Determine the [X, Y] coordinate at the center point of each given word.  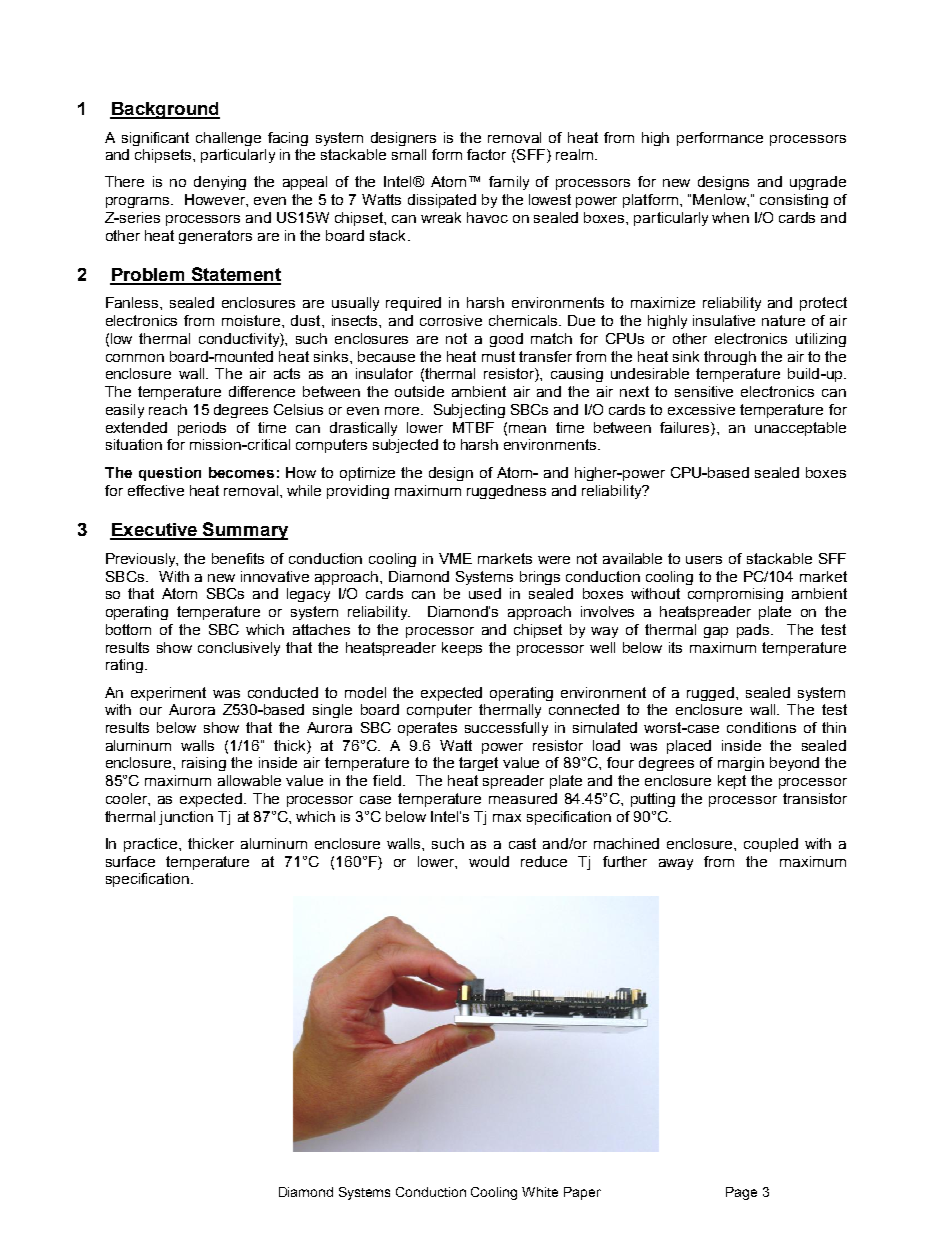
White [540, 1192]
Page [741, 1193]
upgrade [818, 183]
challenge [228, 139]
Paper [582, 1193]
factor [486, 154]
